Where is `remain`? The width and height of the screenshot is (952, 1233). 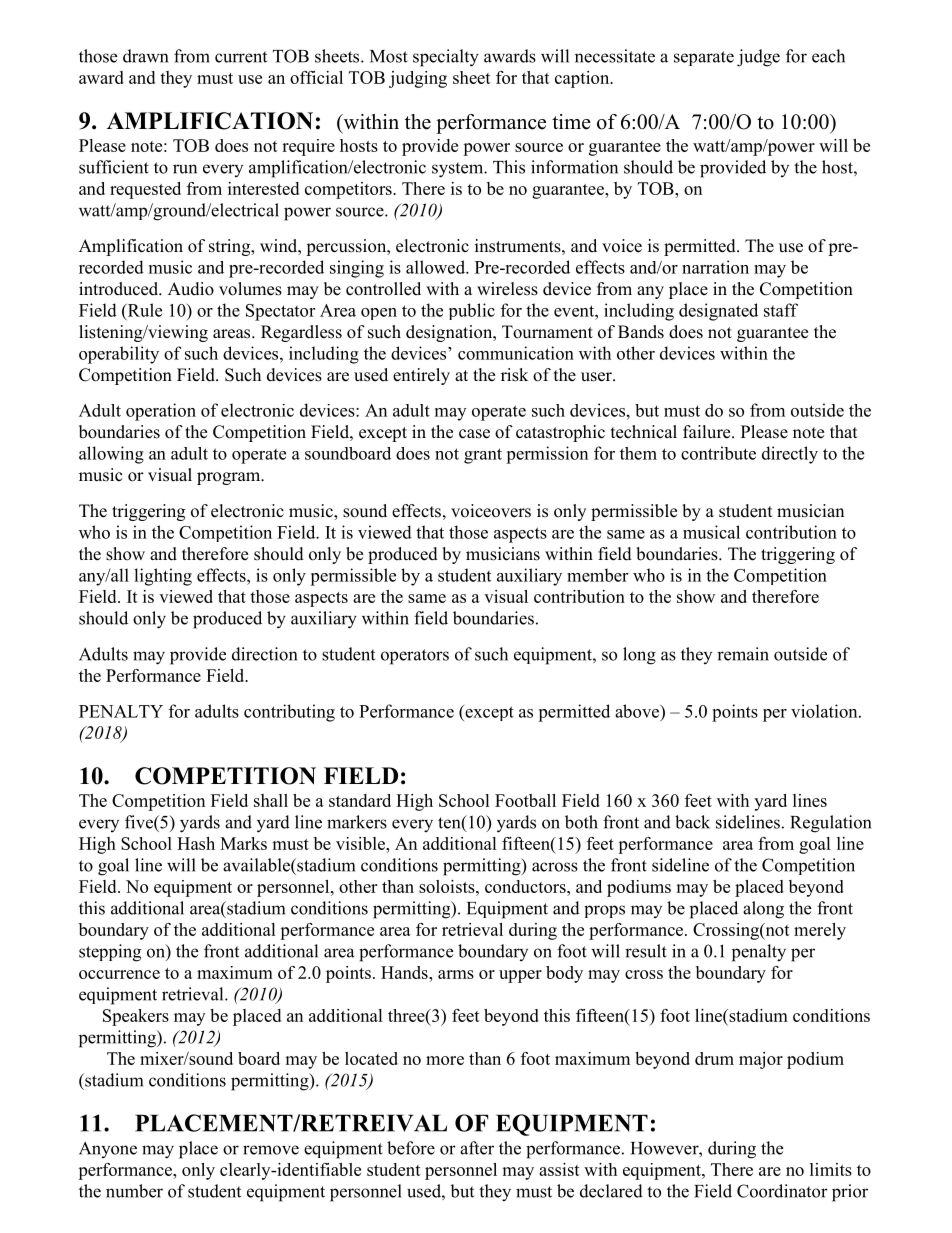
remain is located at coordinates (743, 654).
